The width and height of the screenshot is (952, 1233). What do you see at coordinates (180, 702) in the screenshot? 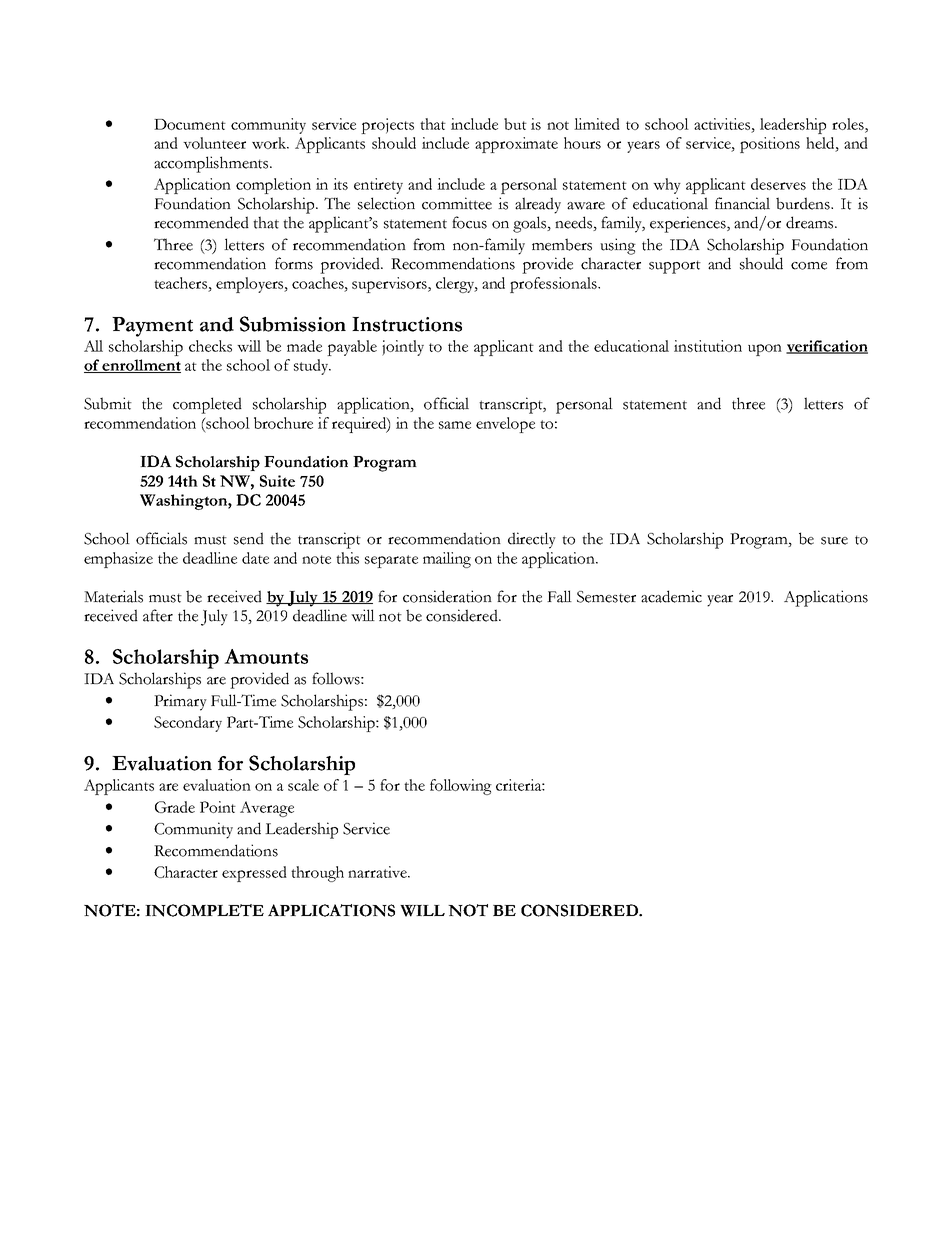
I see `Primary` at bounding box center [180, 702].
